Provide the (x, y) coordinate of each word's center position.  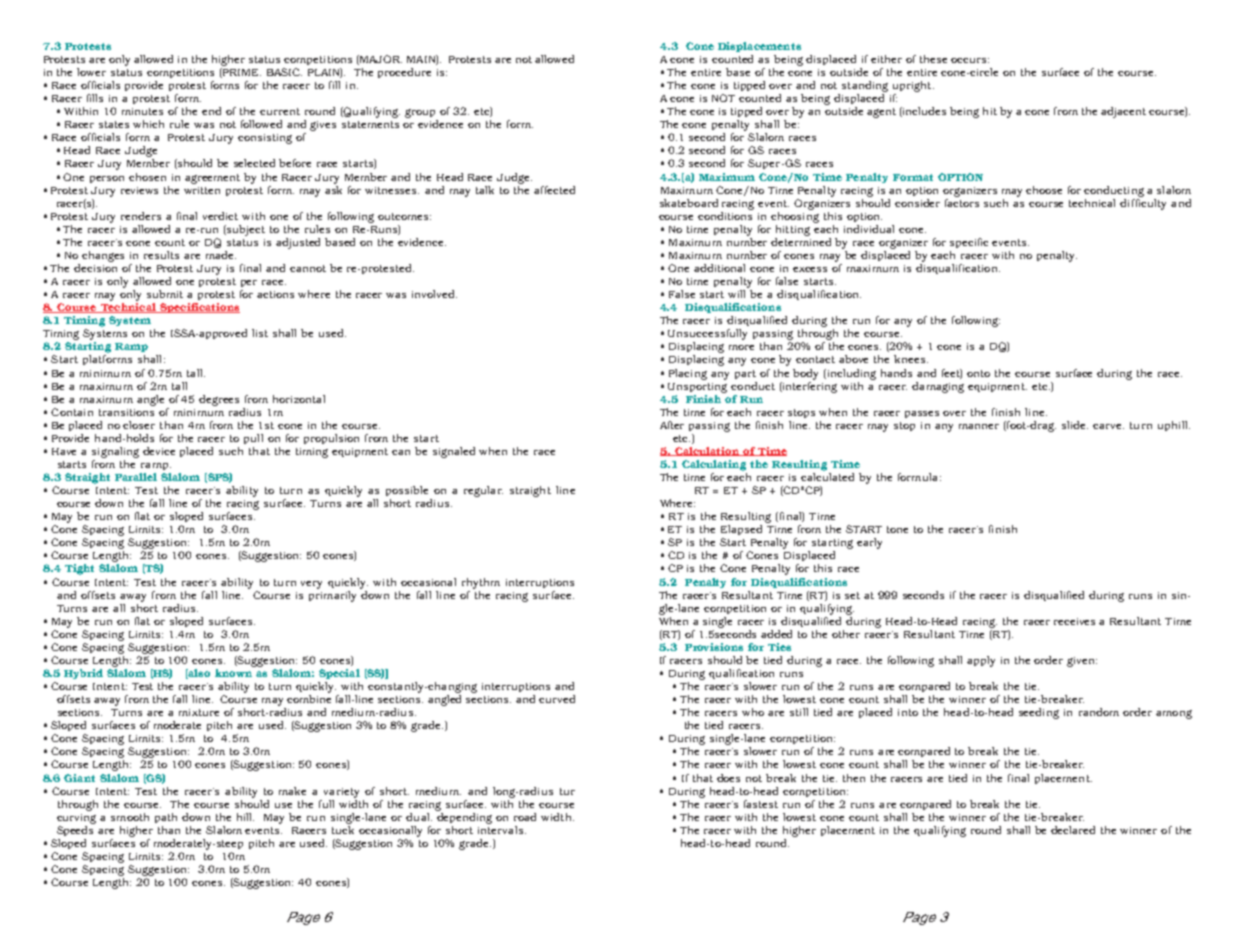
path (166, 818)
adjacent (1123, 112)
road (525, 817)
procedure (404, 73)
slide (1075, 425)
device (159, 451)
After (672, 425)
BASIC (284, 72)
